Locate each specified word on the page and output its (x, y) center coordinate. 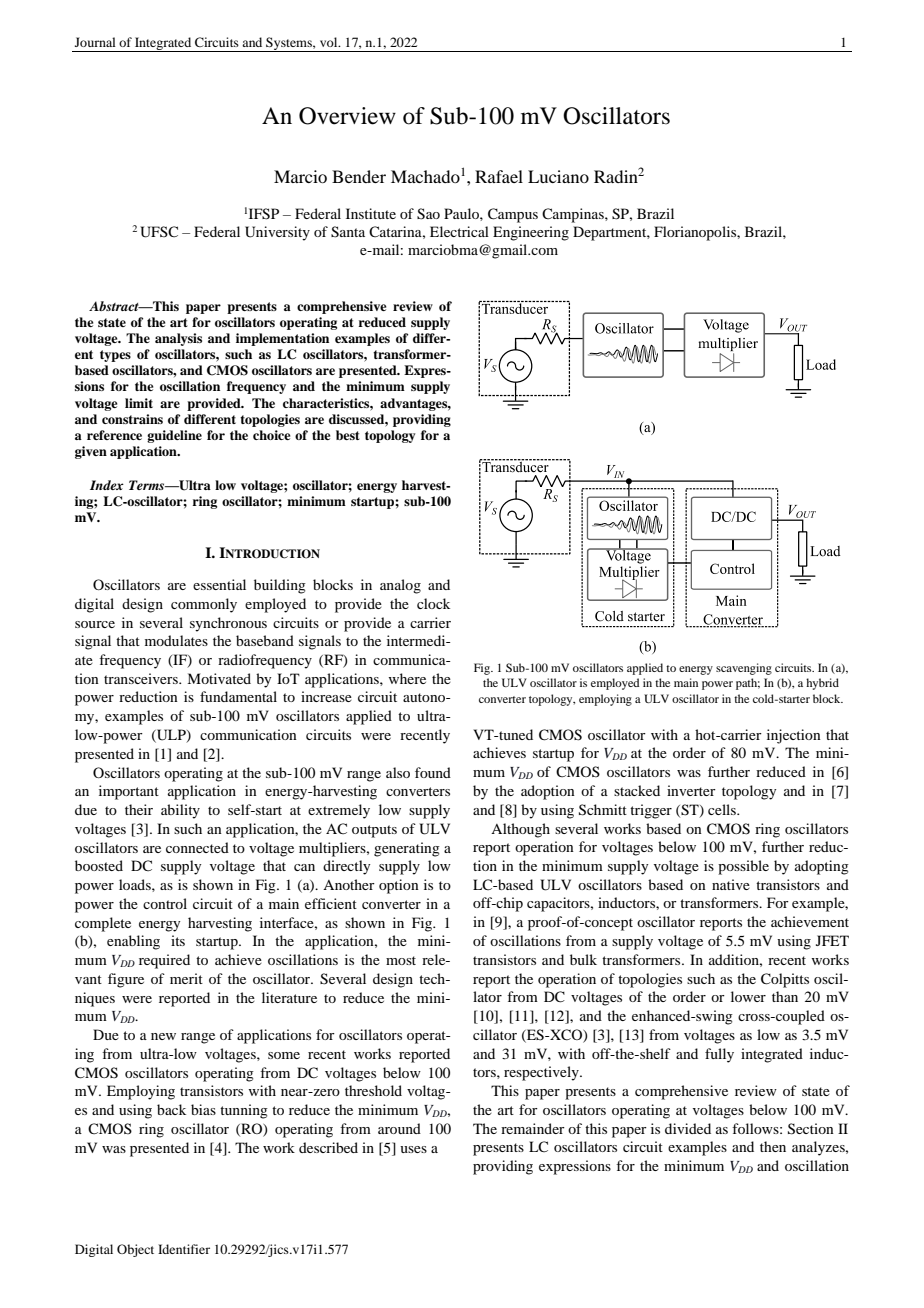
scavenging (744, 669)
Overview (347, 116)
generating (407, 849)
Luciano (558, 176)
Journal (95, 42)
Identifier (184, 1249)
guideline (174, 436)
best (348, 435)
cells (723, 809)
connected (197, 847)
